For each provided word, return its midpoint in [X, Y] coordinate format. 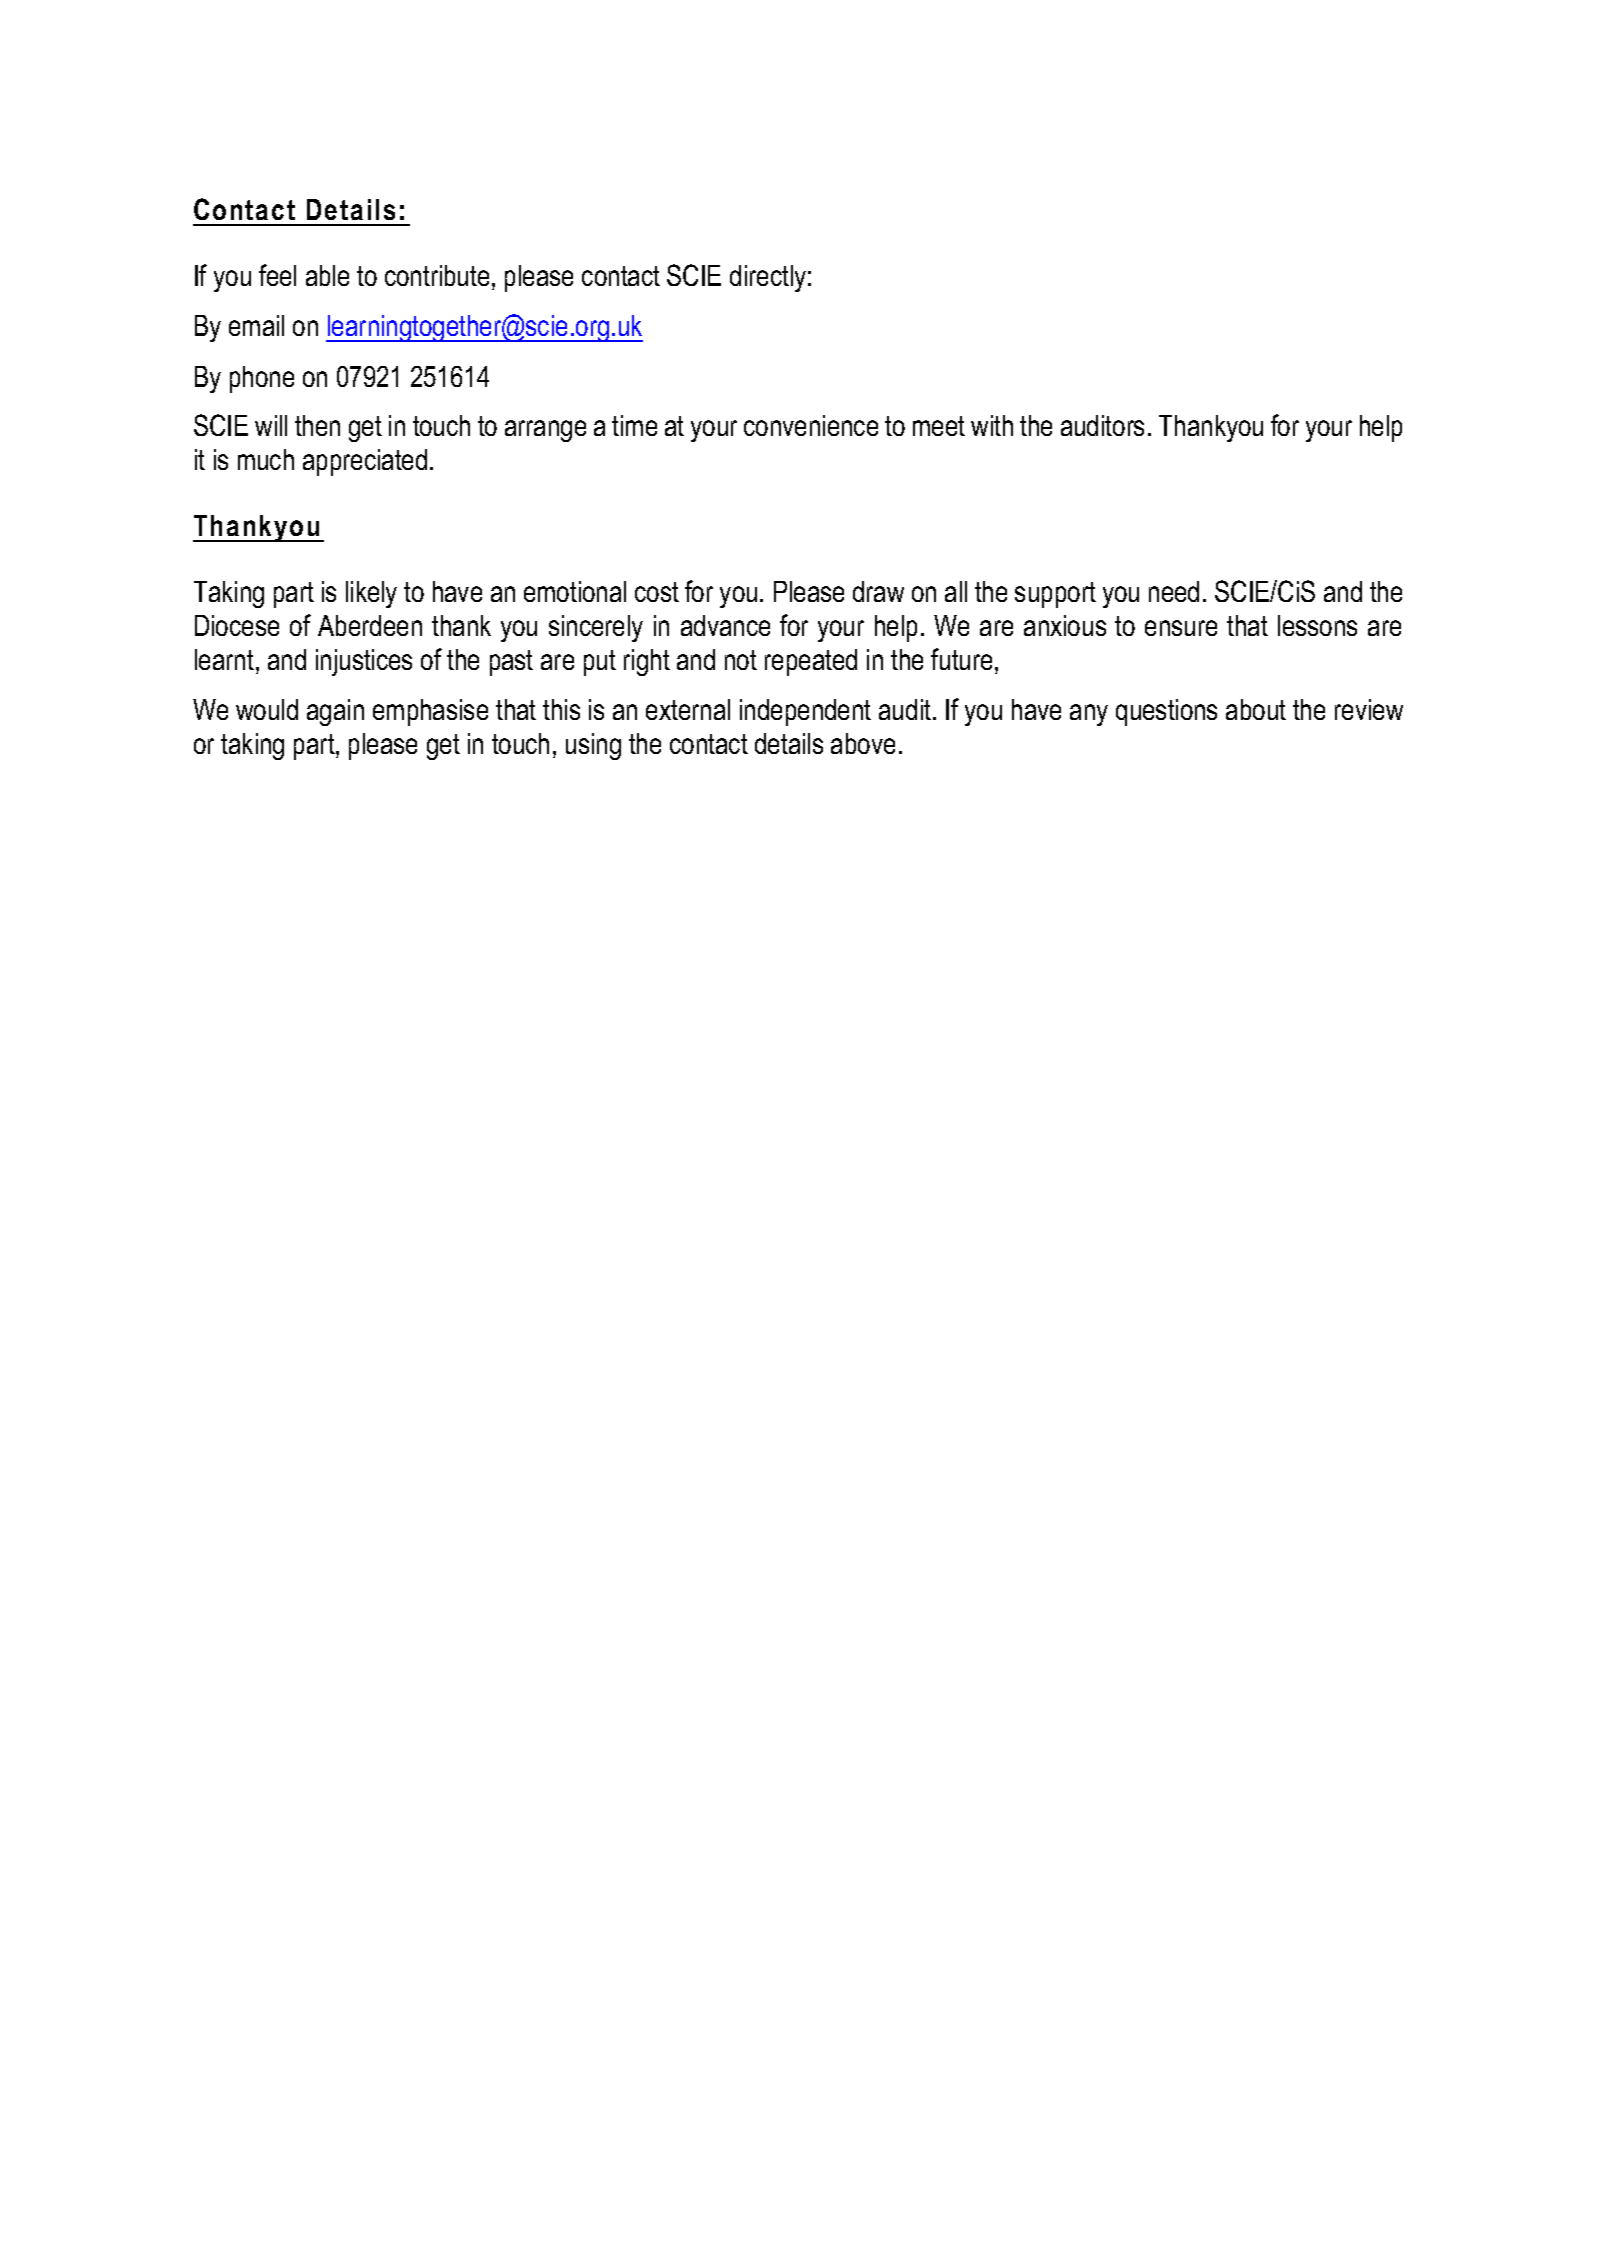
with [992, 425]
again [335, 712]
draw [878, 591]
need [1174, 591]
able [327, 275]
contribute [437, 275]
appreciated [365, 462]
